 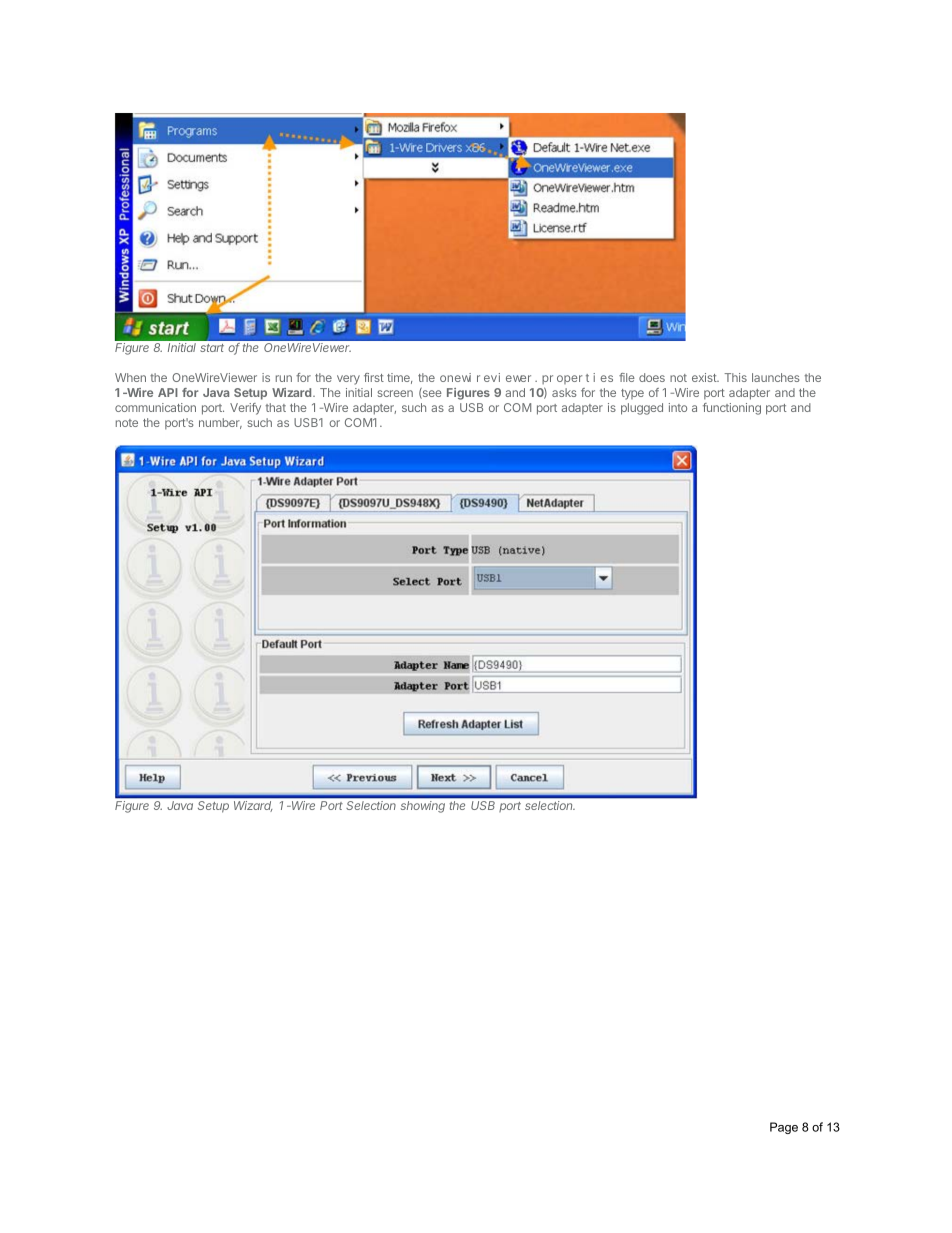 What do you see at coordinates (784, 1128) in the page?
I see `Page` at bounding box center [784, 1128].
